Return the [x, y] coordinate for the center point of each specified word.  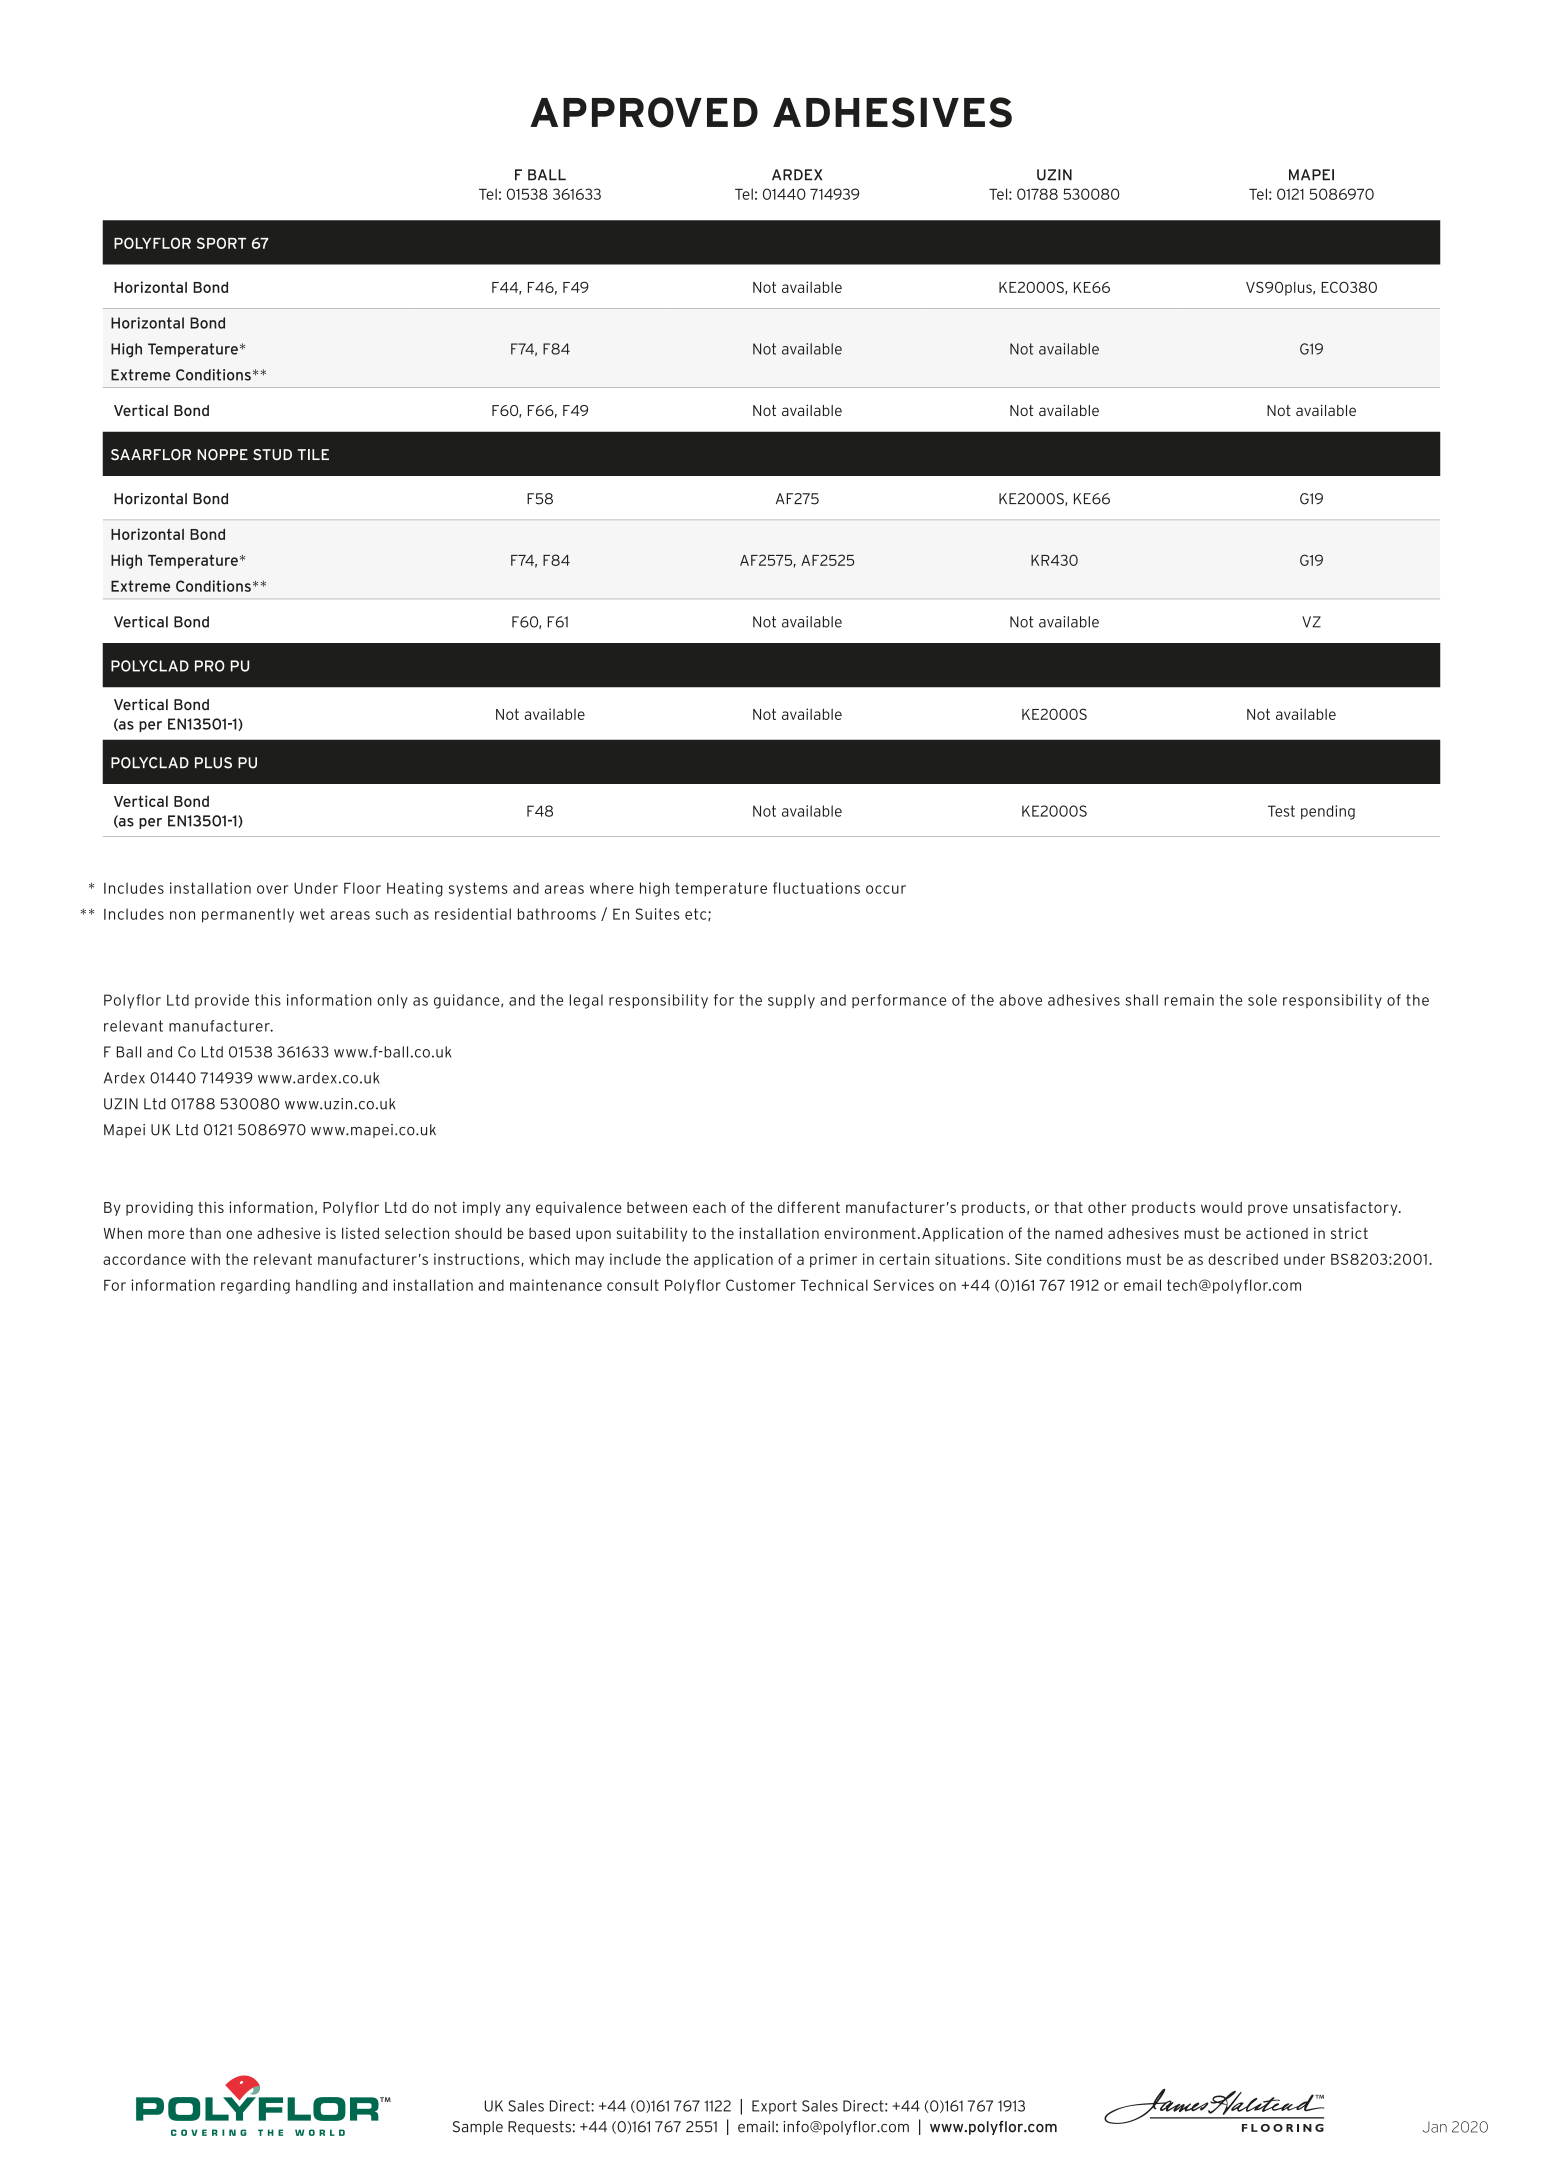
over [272, 889]
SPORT [221, 243]
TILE [313, 454]
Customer [760, 1285]
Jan [1435, 2127]
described [1243, 1259]
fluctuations [816, 888]
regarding [255, 1286]
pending [1328, 812]
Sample [478, 2128]
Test [1281, 811]
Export [774, 2107]
